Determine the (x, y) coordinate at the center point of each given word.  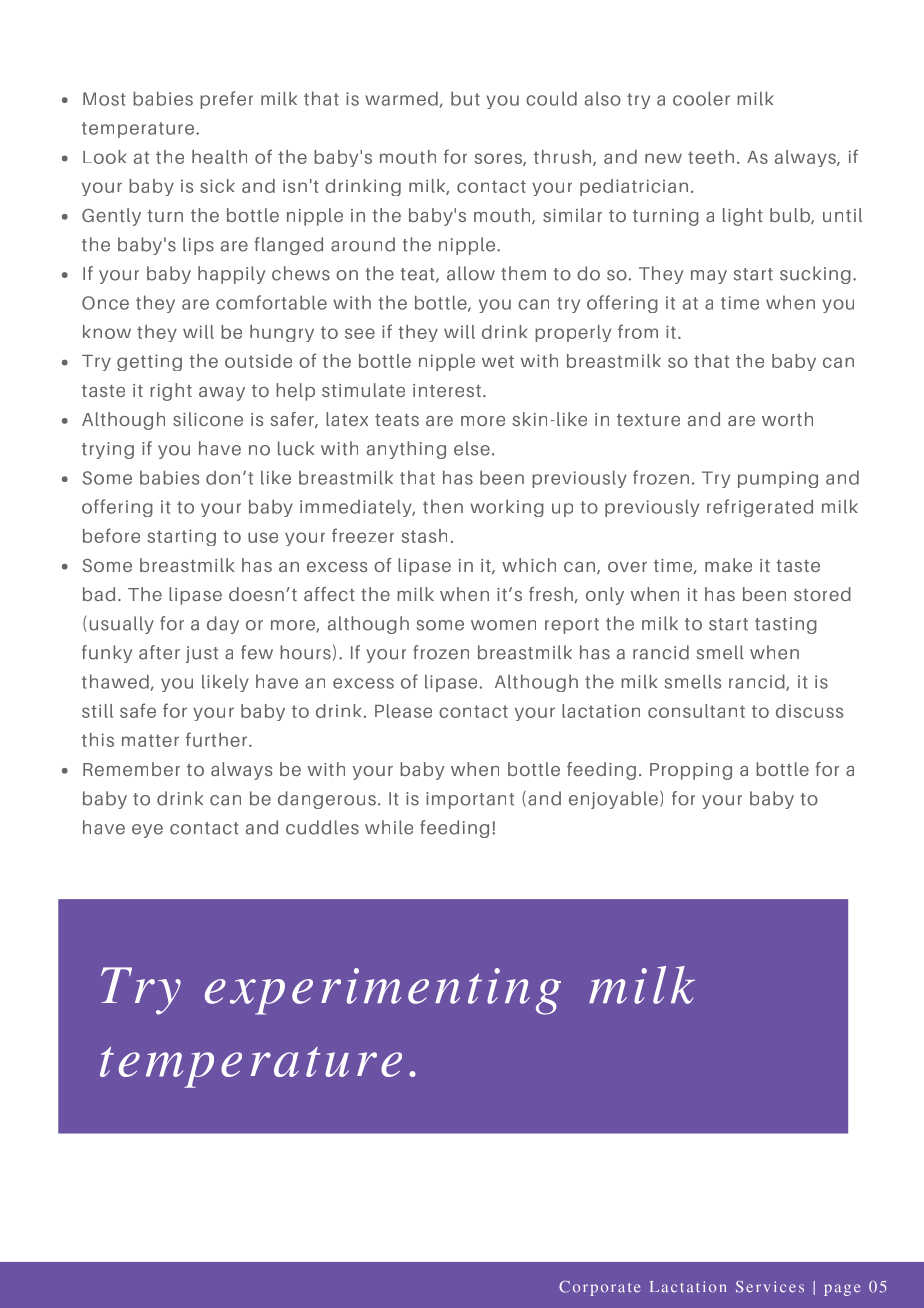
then (443, 506)
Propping (691, 771)
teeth (711, 157)
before (111, 535)
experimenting (383, 991)
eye (147, 831)
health (219, 157)
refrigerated (760, 508)
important (470, 800)
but (465, 98)
